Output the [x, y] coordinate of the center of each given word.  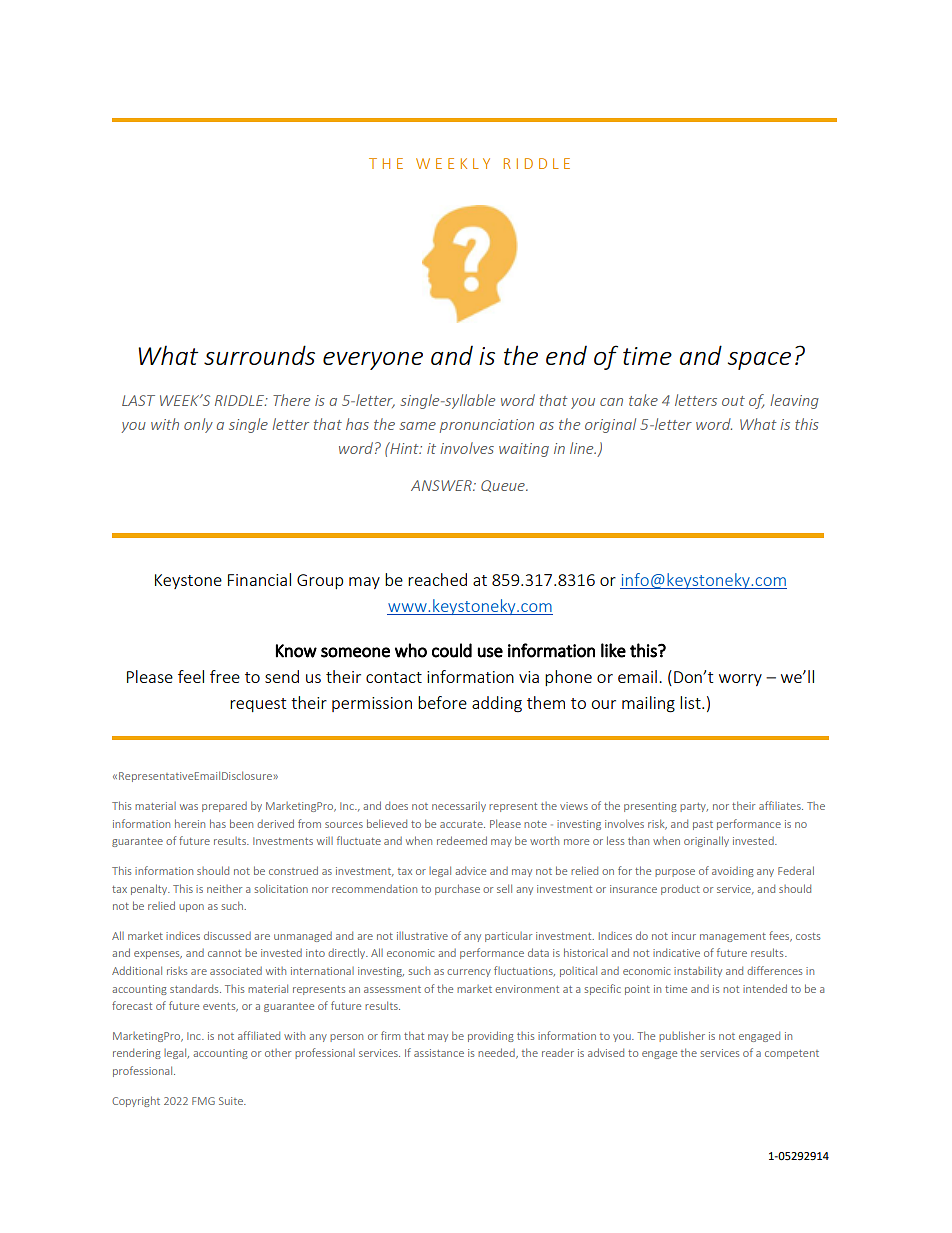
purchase [457, 889]
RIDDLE [240, 400]
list [691, 702]
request [258, 705]
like [613, 650]
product [680, 889]
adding [497, 704]
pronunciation [487, 426]
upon [191, 908]
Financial [259, 579]
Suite [232, 1101]
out [733, 401]
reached [437, 579]
